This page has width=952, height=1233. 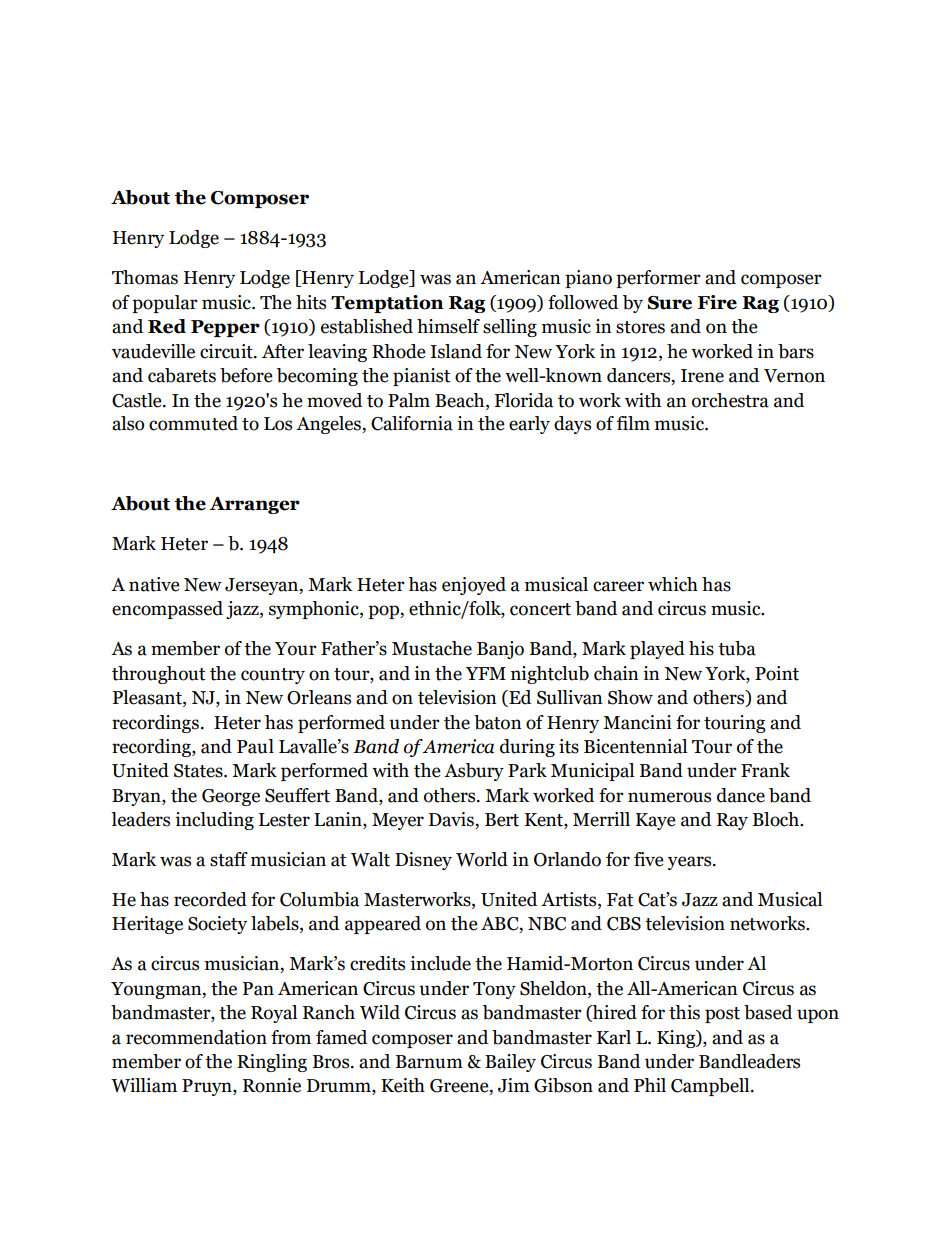 I want to click on years, so click(x=691, y=863).
